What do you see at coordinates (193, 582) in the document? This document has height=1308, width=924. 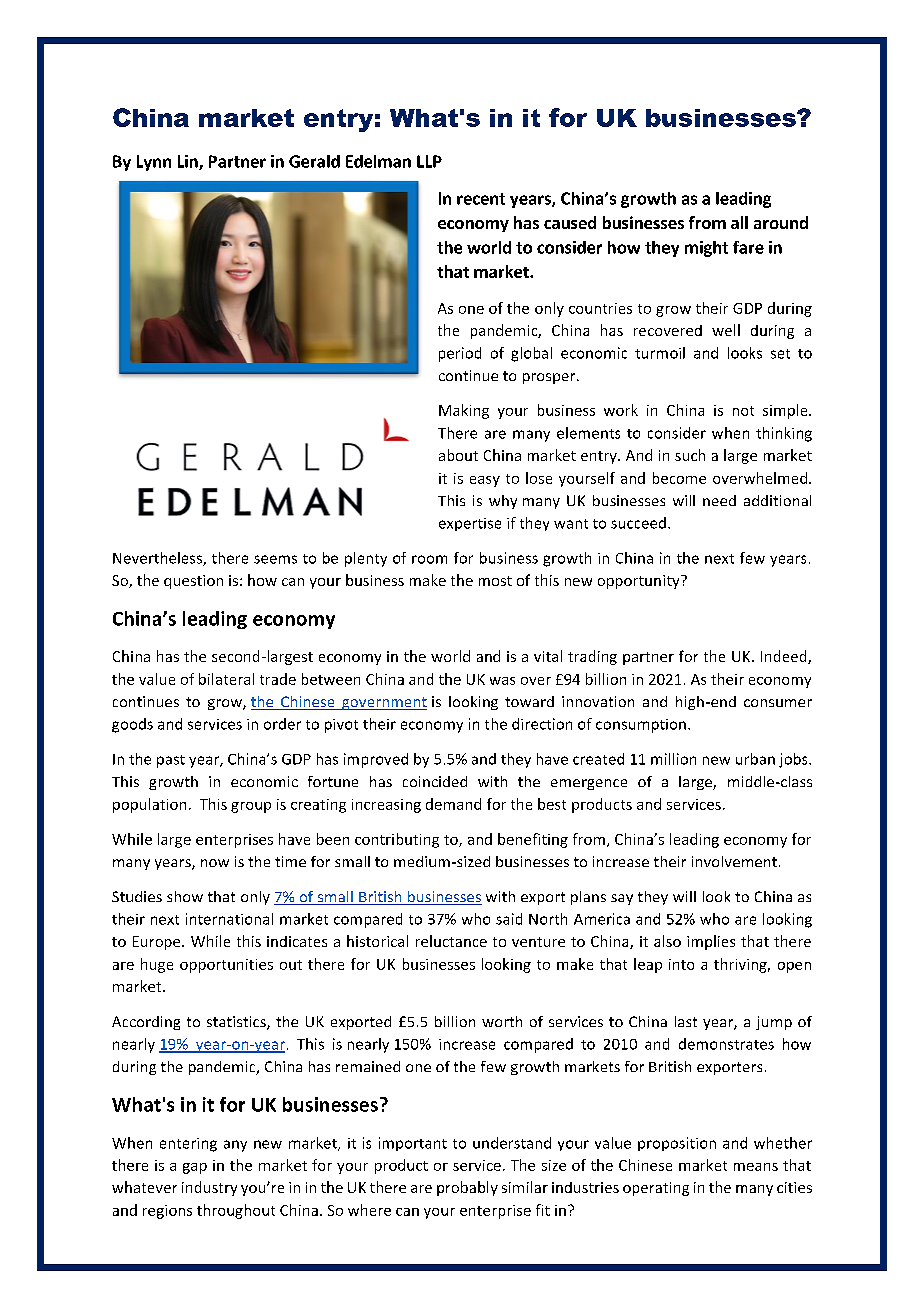 I see `question` at bounding box center [193, 582].
